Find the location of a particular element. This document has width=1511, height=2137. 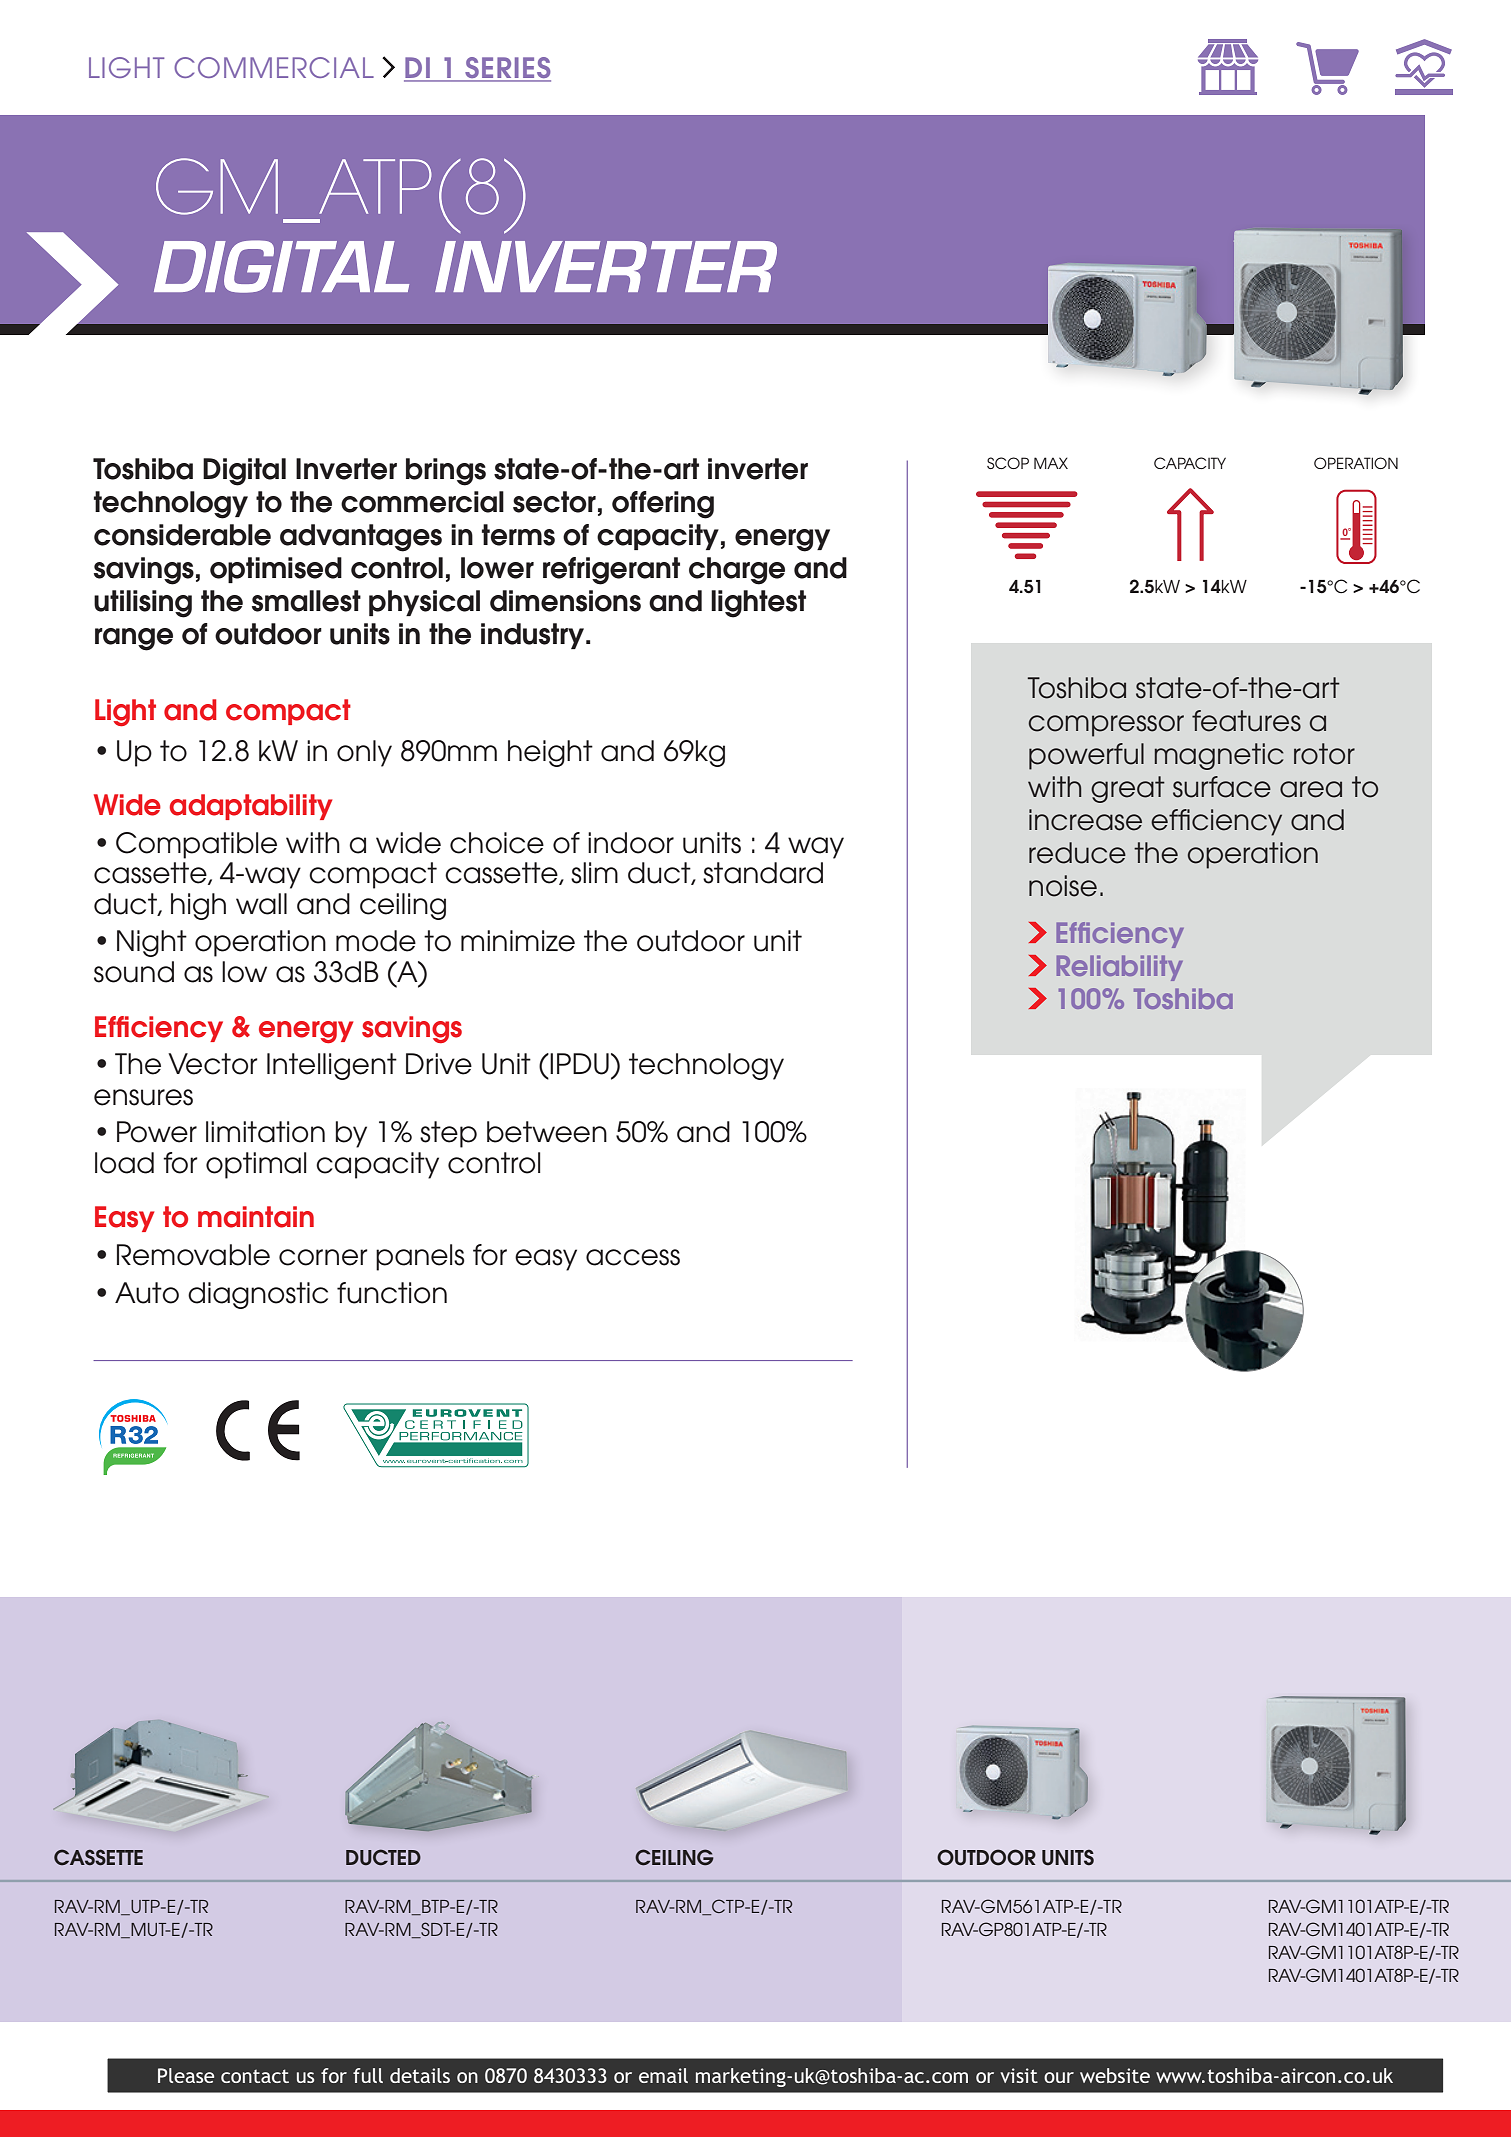

corner is located at coordinates (323, 1257).
